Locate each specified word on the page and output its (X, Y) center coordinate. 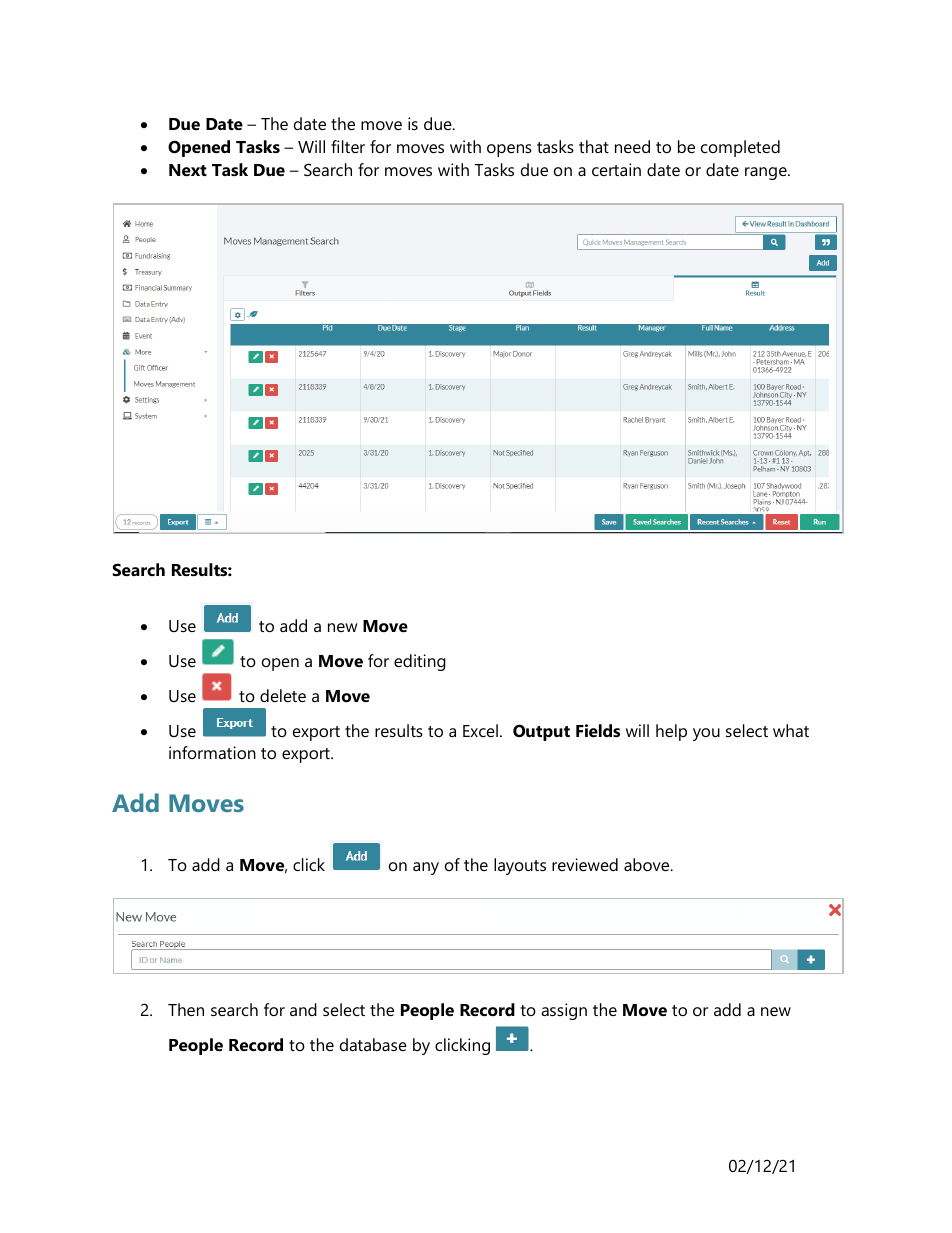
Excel (480, 730)
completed (740, 148)
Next (188, 170)
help (671, 732)
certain (616, 169)
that (594, 146)
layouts (520, 866)
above (648, 864)
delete (283, 695)
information (212, 752)
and (303, 1009)
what (791, 730)
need (632, 146)
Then (186, 1009)
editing (420, 662)
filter (348, 146)
